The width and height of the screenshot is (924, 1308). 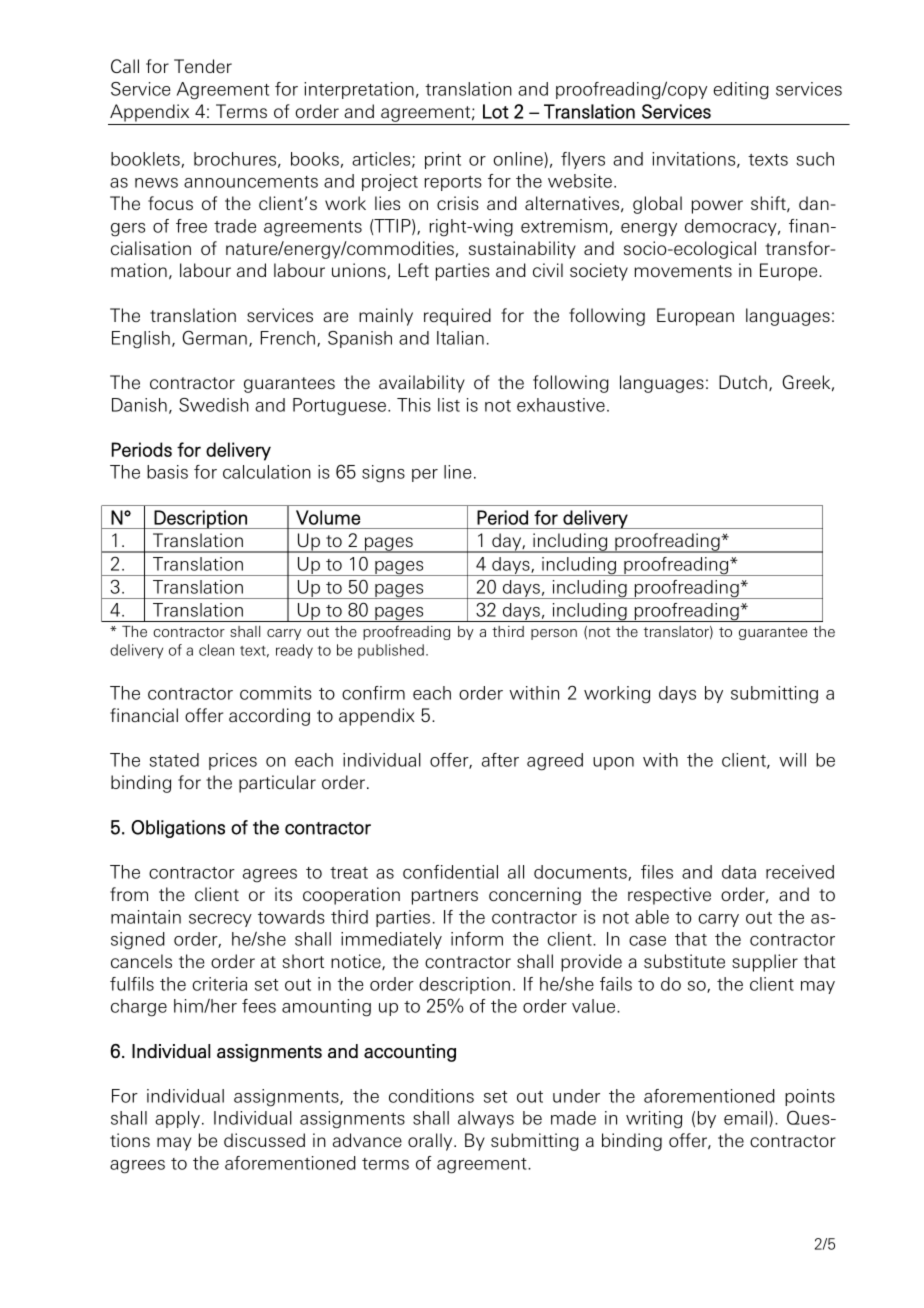 I want to click on signs, so click(x=383, y=474).
